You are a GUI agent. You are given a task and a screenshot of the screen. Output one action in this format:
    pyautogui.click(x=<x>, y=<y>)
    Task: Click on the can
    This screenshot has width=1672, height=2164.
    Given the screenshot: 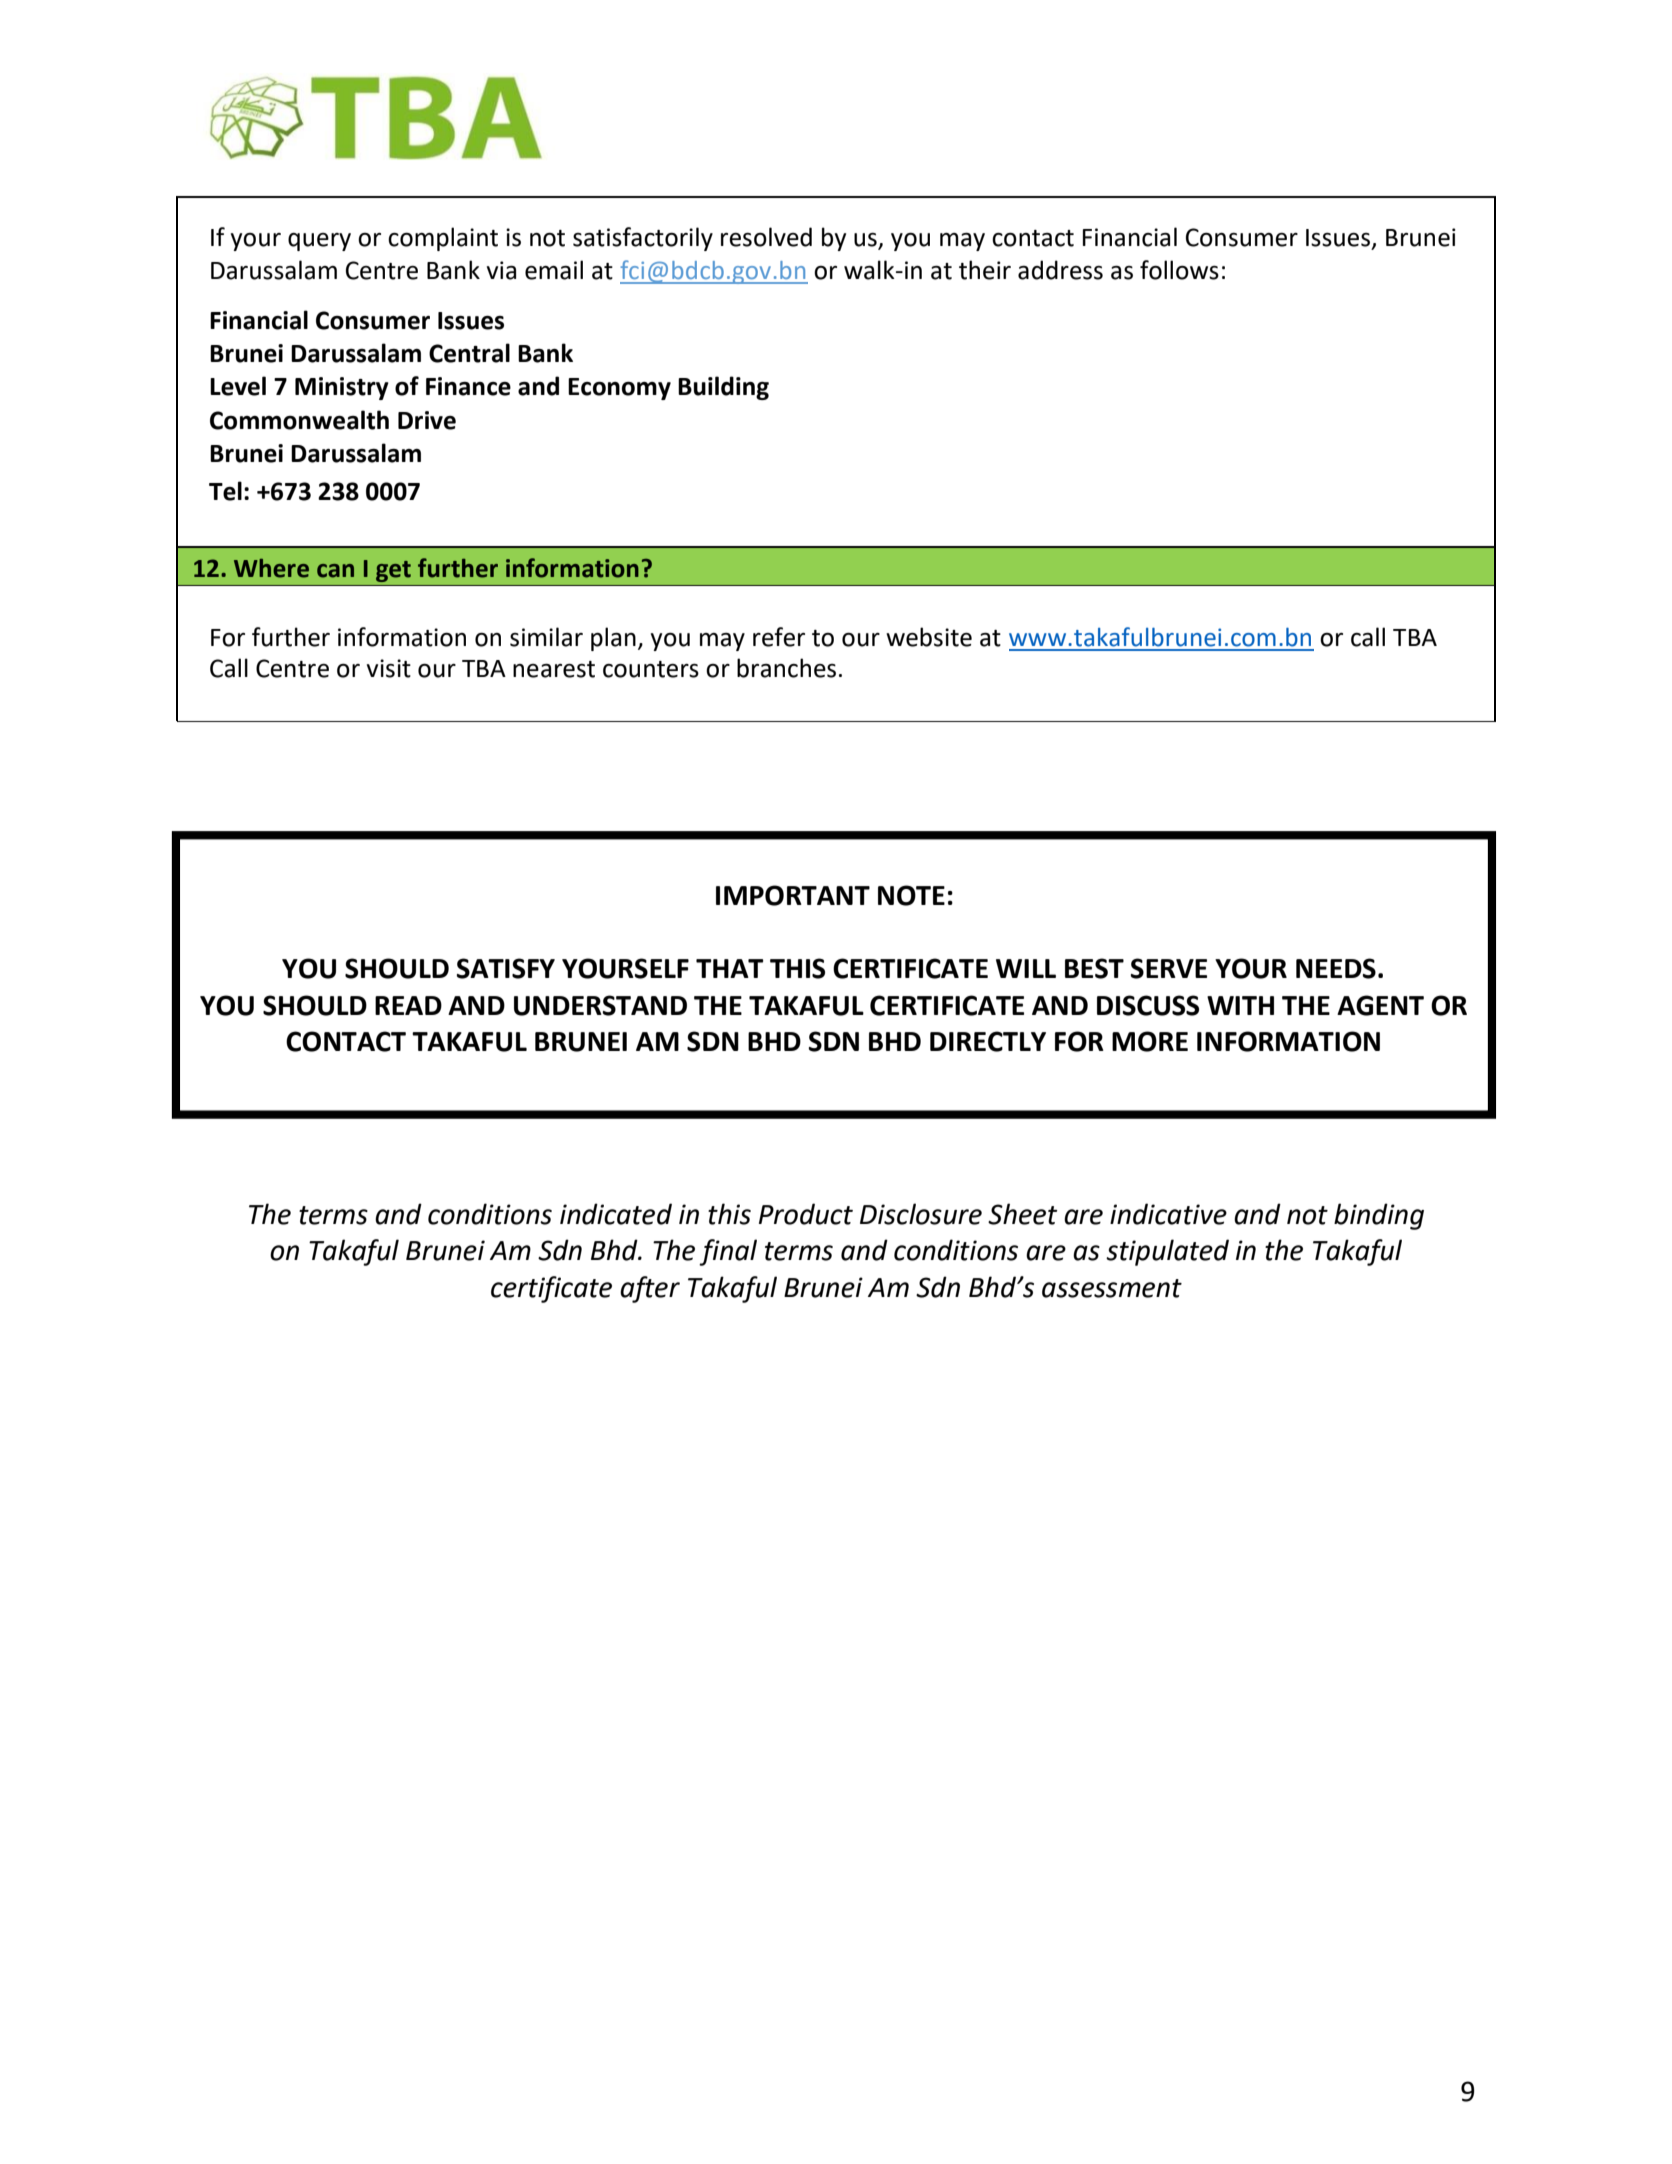 What is the action you would take?
    pyautogui.click(x=335, y=571)
